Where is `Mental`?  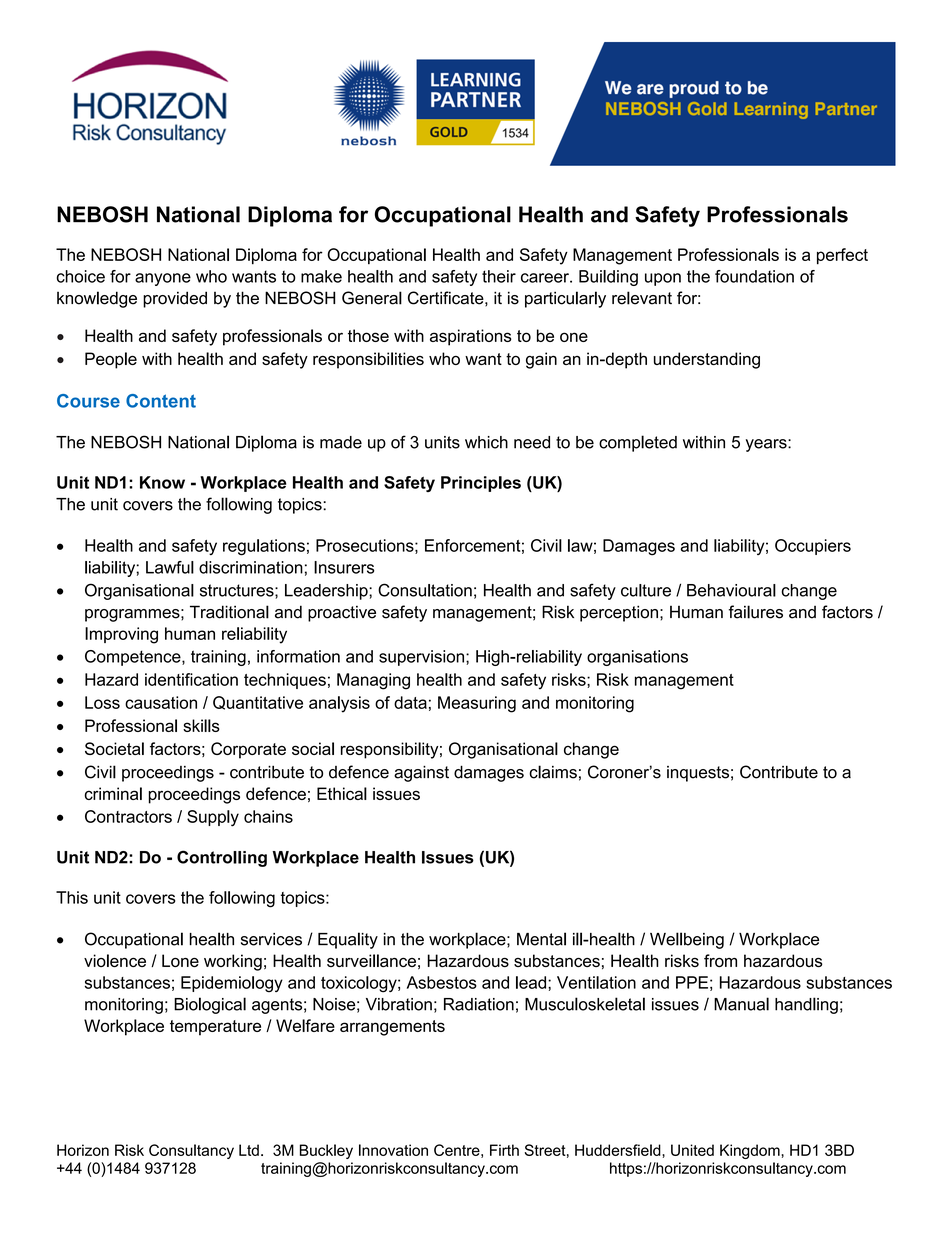
Mental is located at coordinates (541, 939).
